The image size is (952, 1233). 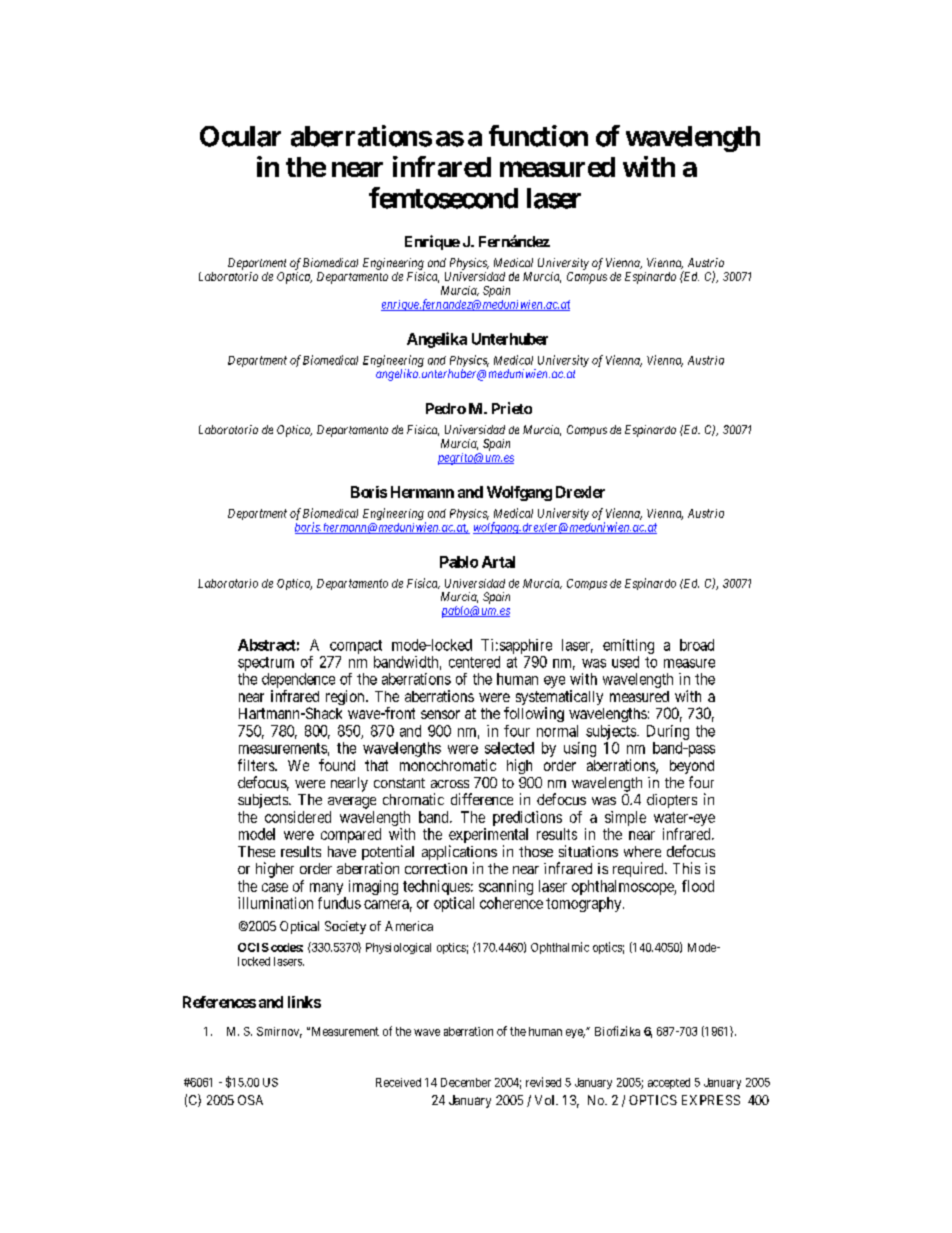 What do you see at coordinates (466, 1082) in the document?
I see `December` at bounding box center [466, 1082].
